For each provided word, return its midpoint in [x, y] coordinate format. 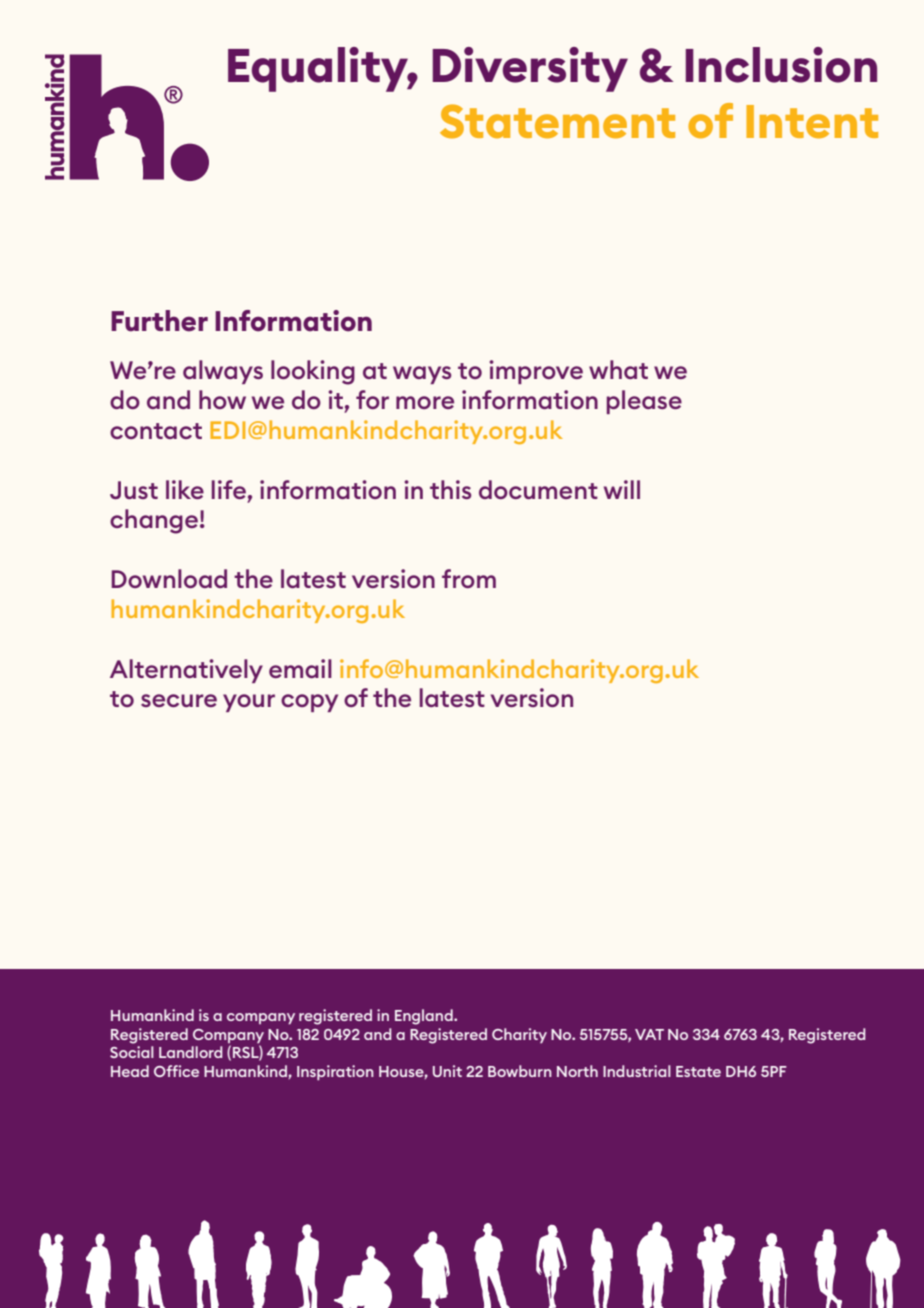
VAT [649, 1034]
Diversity [530, 69]
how [222, 399]
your [249, 703]
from [469, 578]
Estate [698, 1071]
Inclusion [781, 65]
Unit [447, 1071]
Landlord [191, 1052]
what [618, 369]
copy [309, 703]
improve [536, 372]
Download [169, 578]
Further [159, 321]
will [622, 489]
